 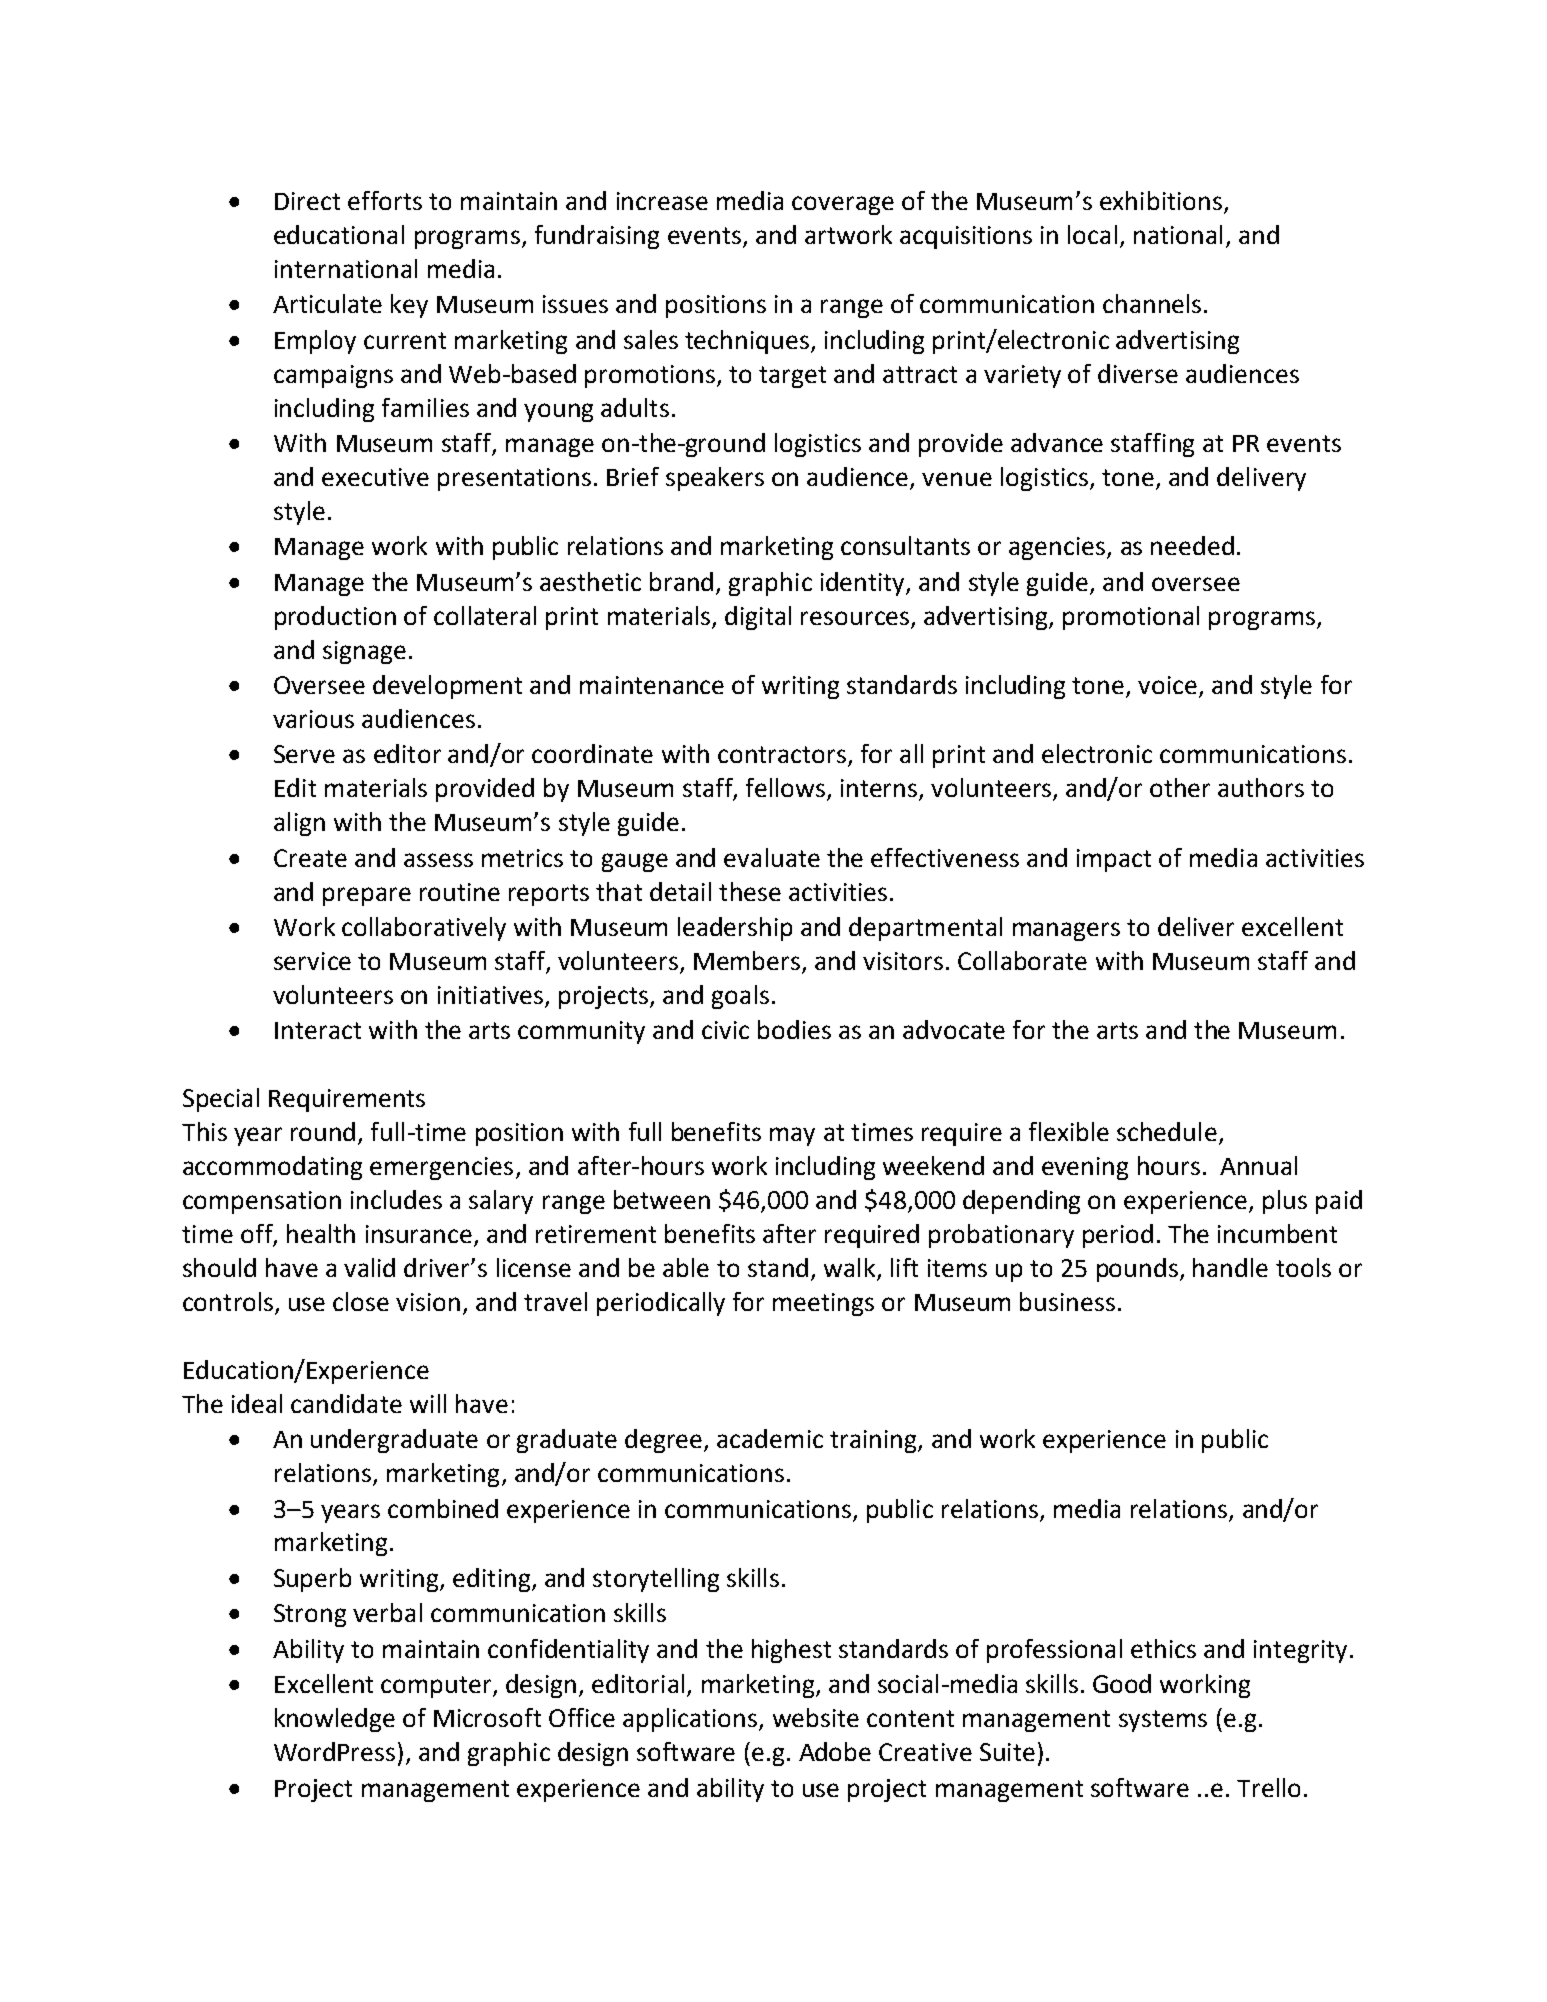 I want to click on production, so click(x=335, y=618).
